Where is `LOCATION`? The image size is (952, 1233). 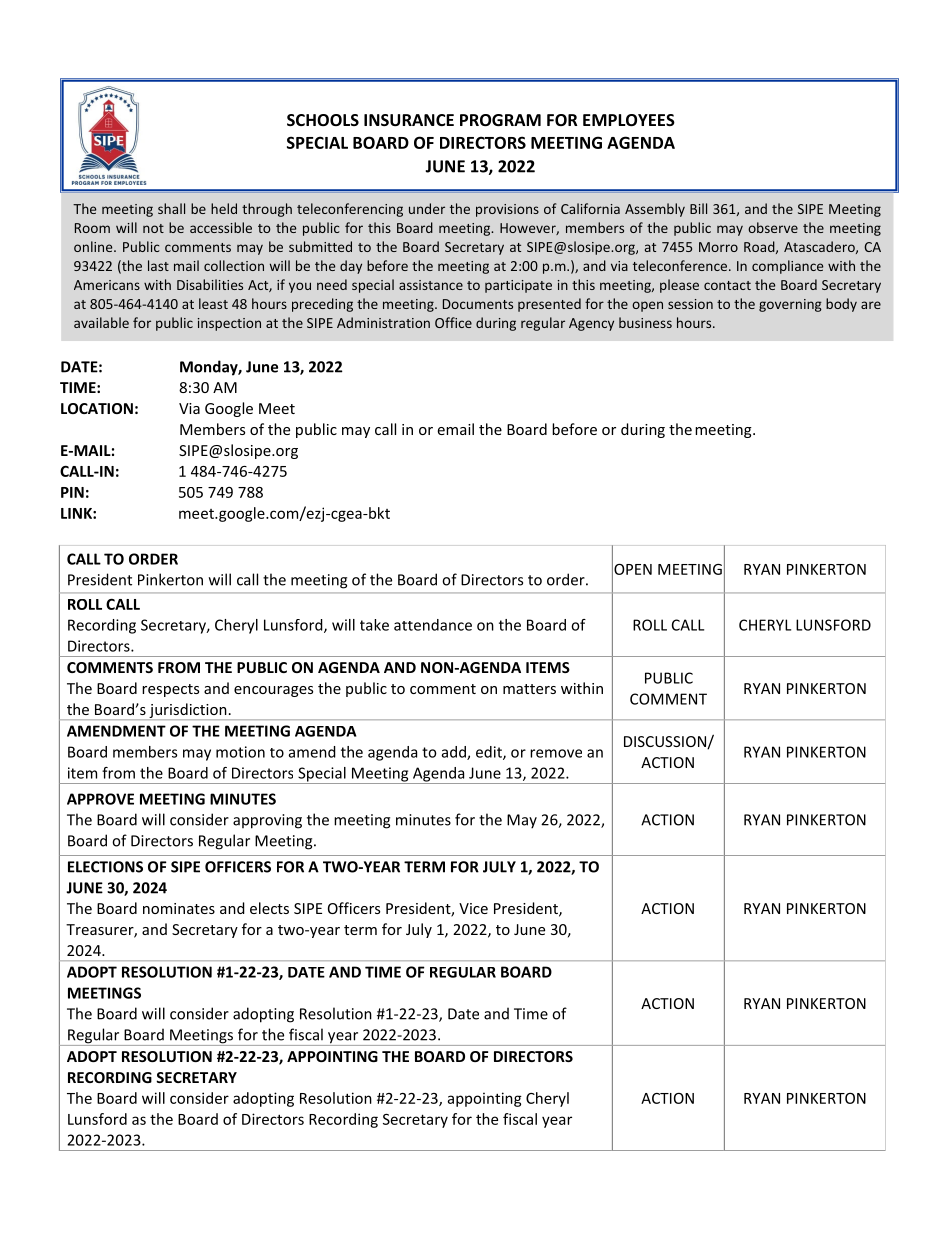 LOCATION is located at coordinates (97, 408).
